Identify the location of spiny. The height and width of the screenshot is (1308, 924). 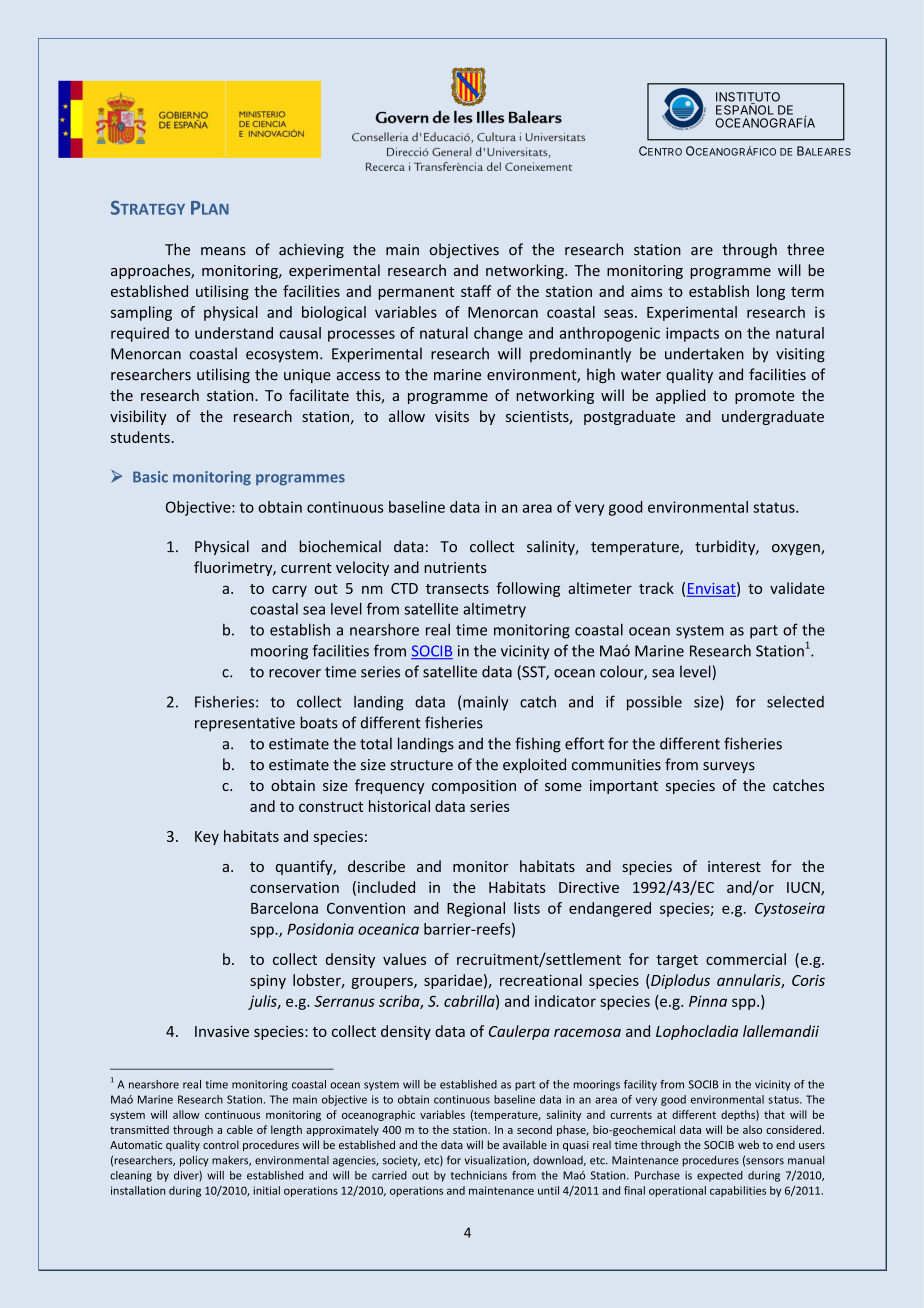
(268, 982).
